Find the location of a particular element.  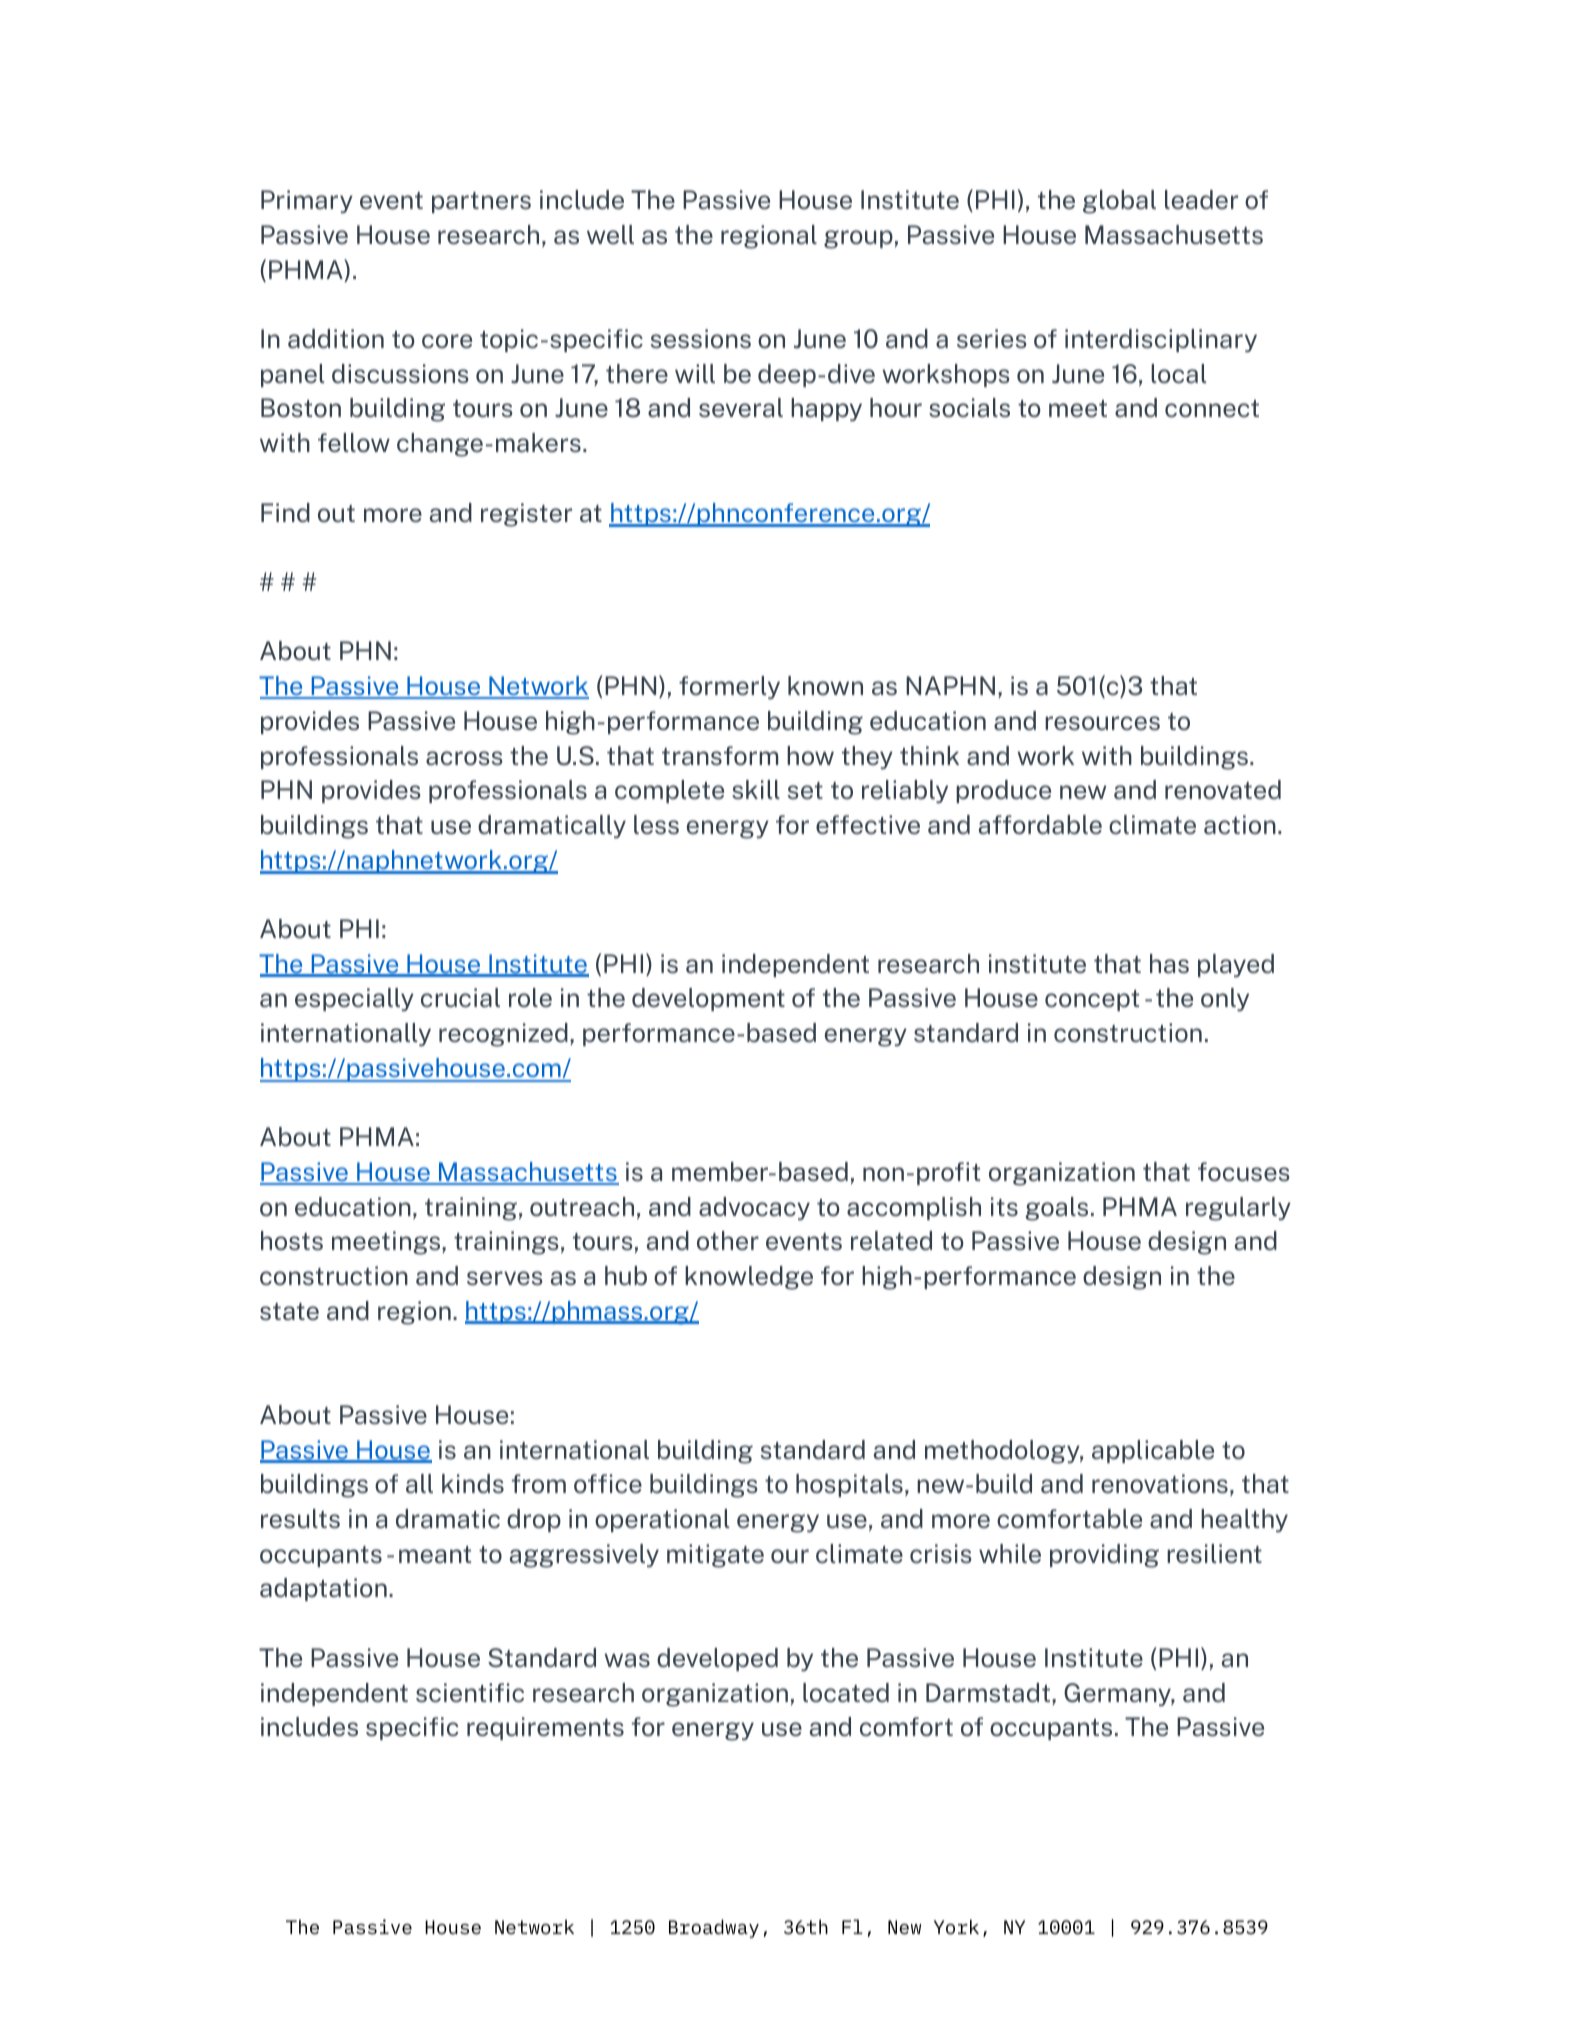

Broadway is located at coordinates (714, 1928).
